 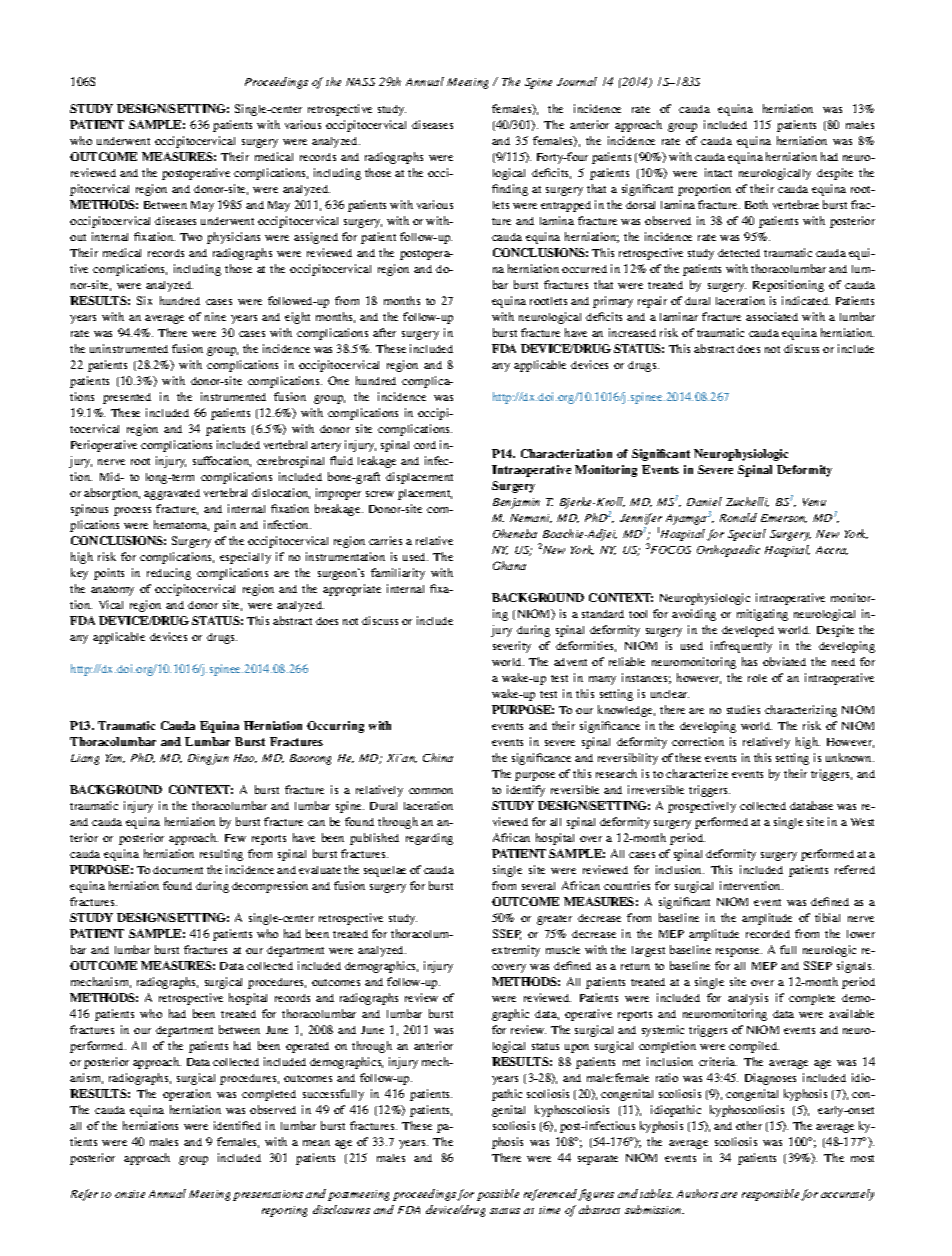 I want to click on finding, so click(x=510, y=190).
